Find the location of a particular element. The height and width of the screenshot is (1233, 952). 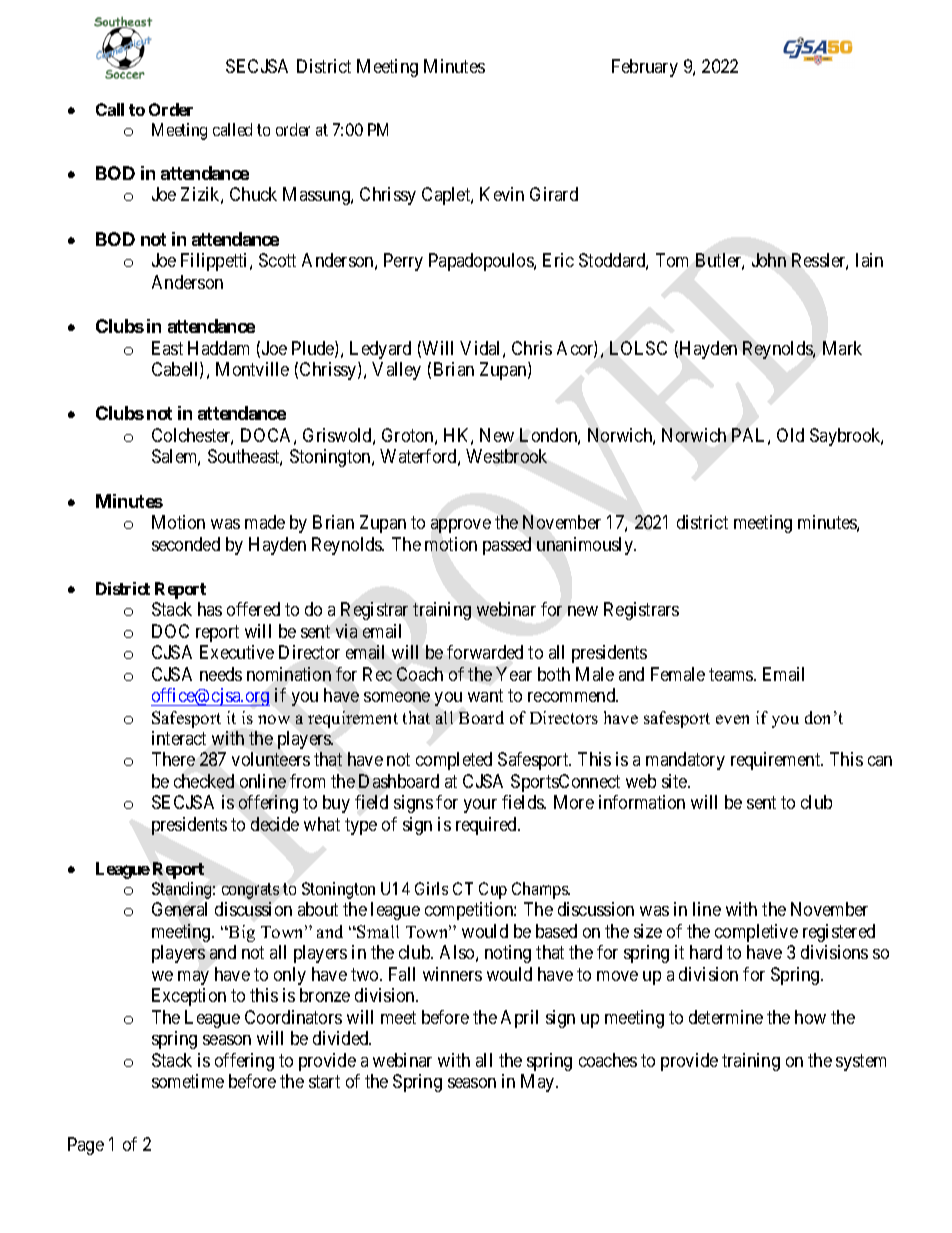

has is located at coordinates (210, 609).
